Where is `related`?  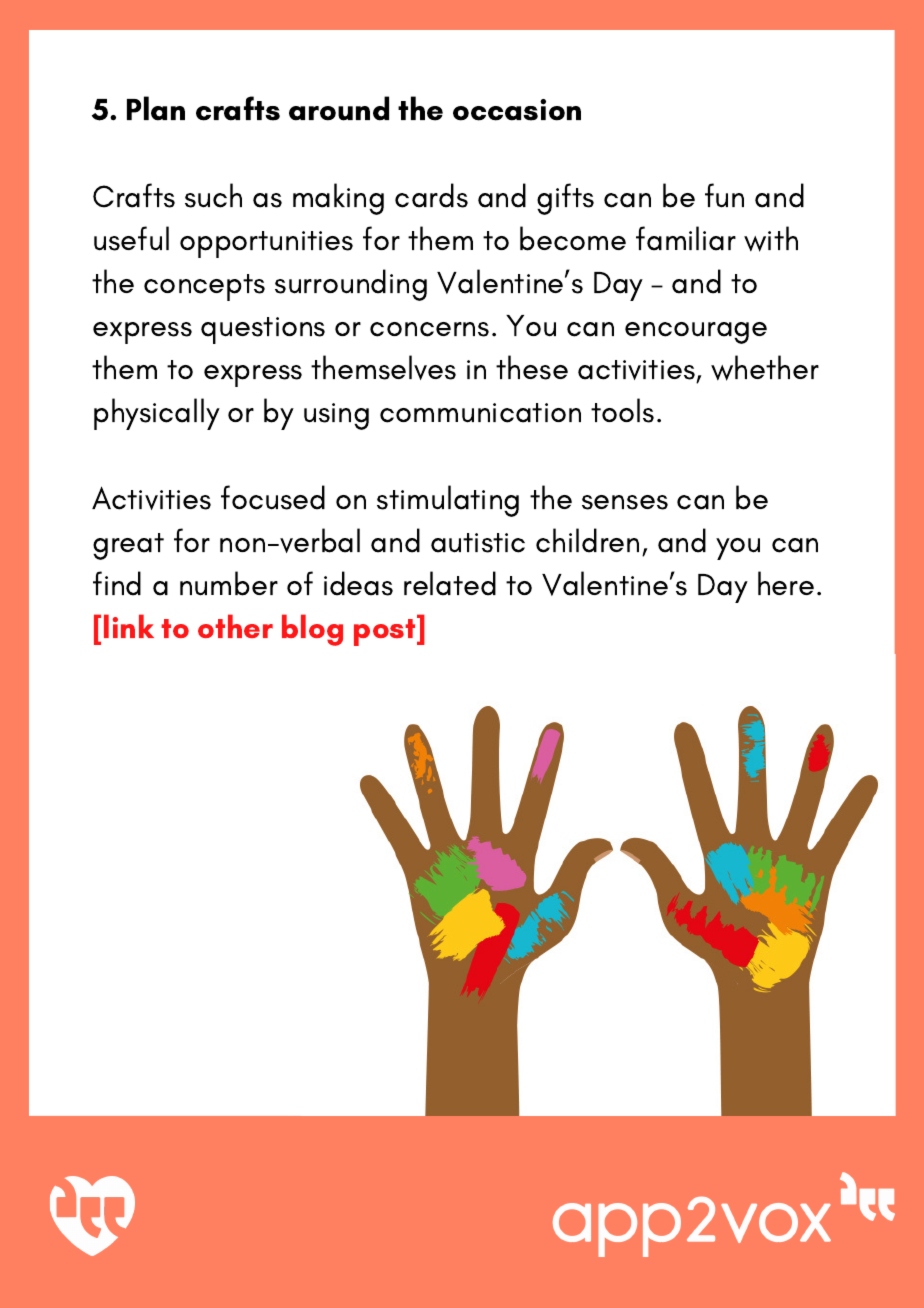 related is located at coordinates (450, 583).
